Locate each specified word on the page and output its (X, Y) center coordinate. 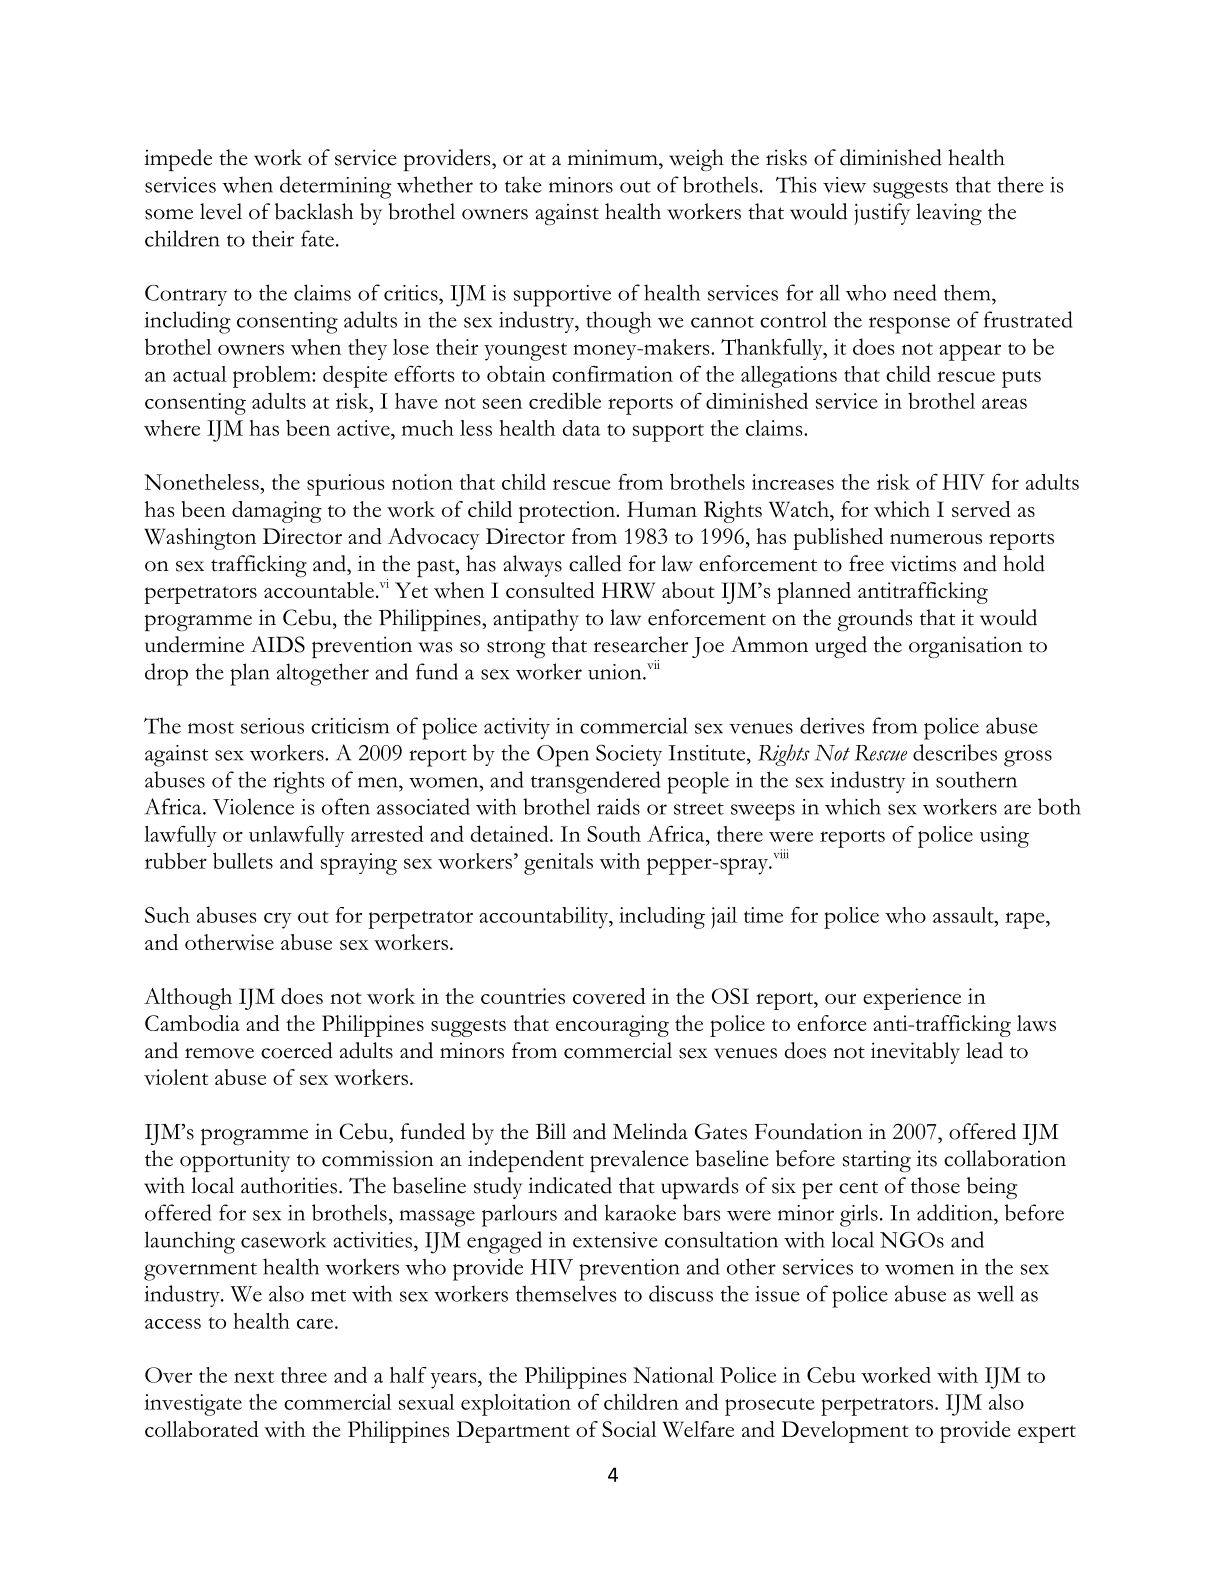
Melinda (650, 1131)
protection (568, 512)
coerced (297, 1050)
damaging (277, 512)
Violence (253, 806)
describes (955, 752)
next (254, 1377)
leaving (949, 214)
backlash (314, 211)
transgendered (596, 782)
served (981, 509)
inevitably (915, 1053)
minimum (614, 157)
